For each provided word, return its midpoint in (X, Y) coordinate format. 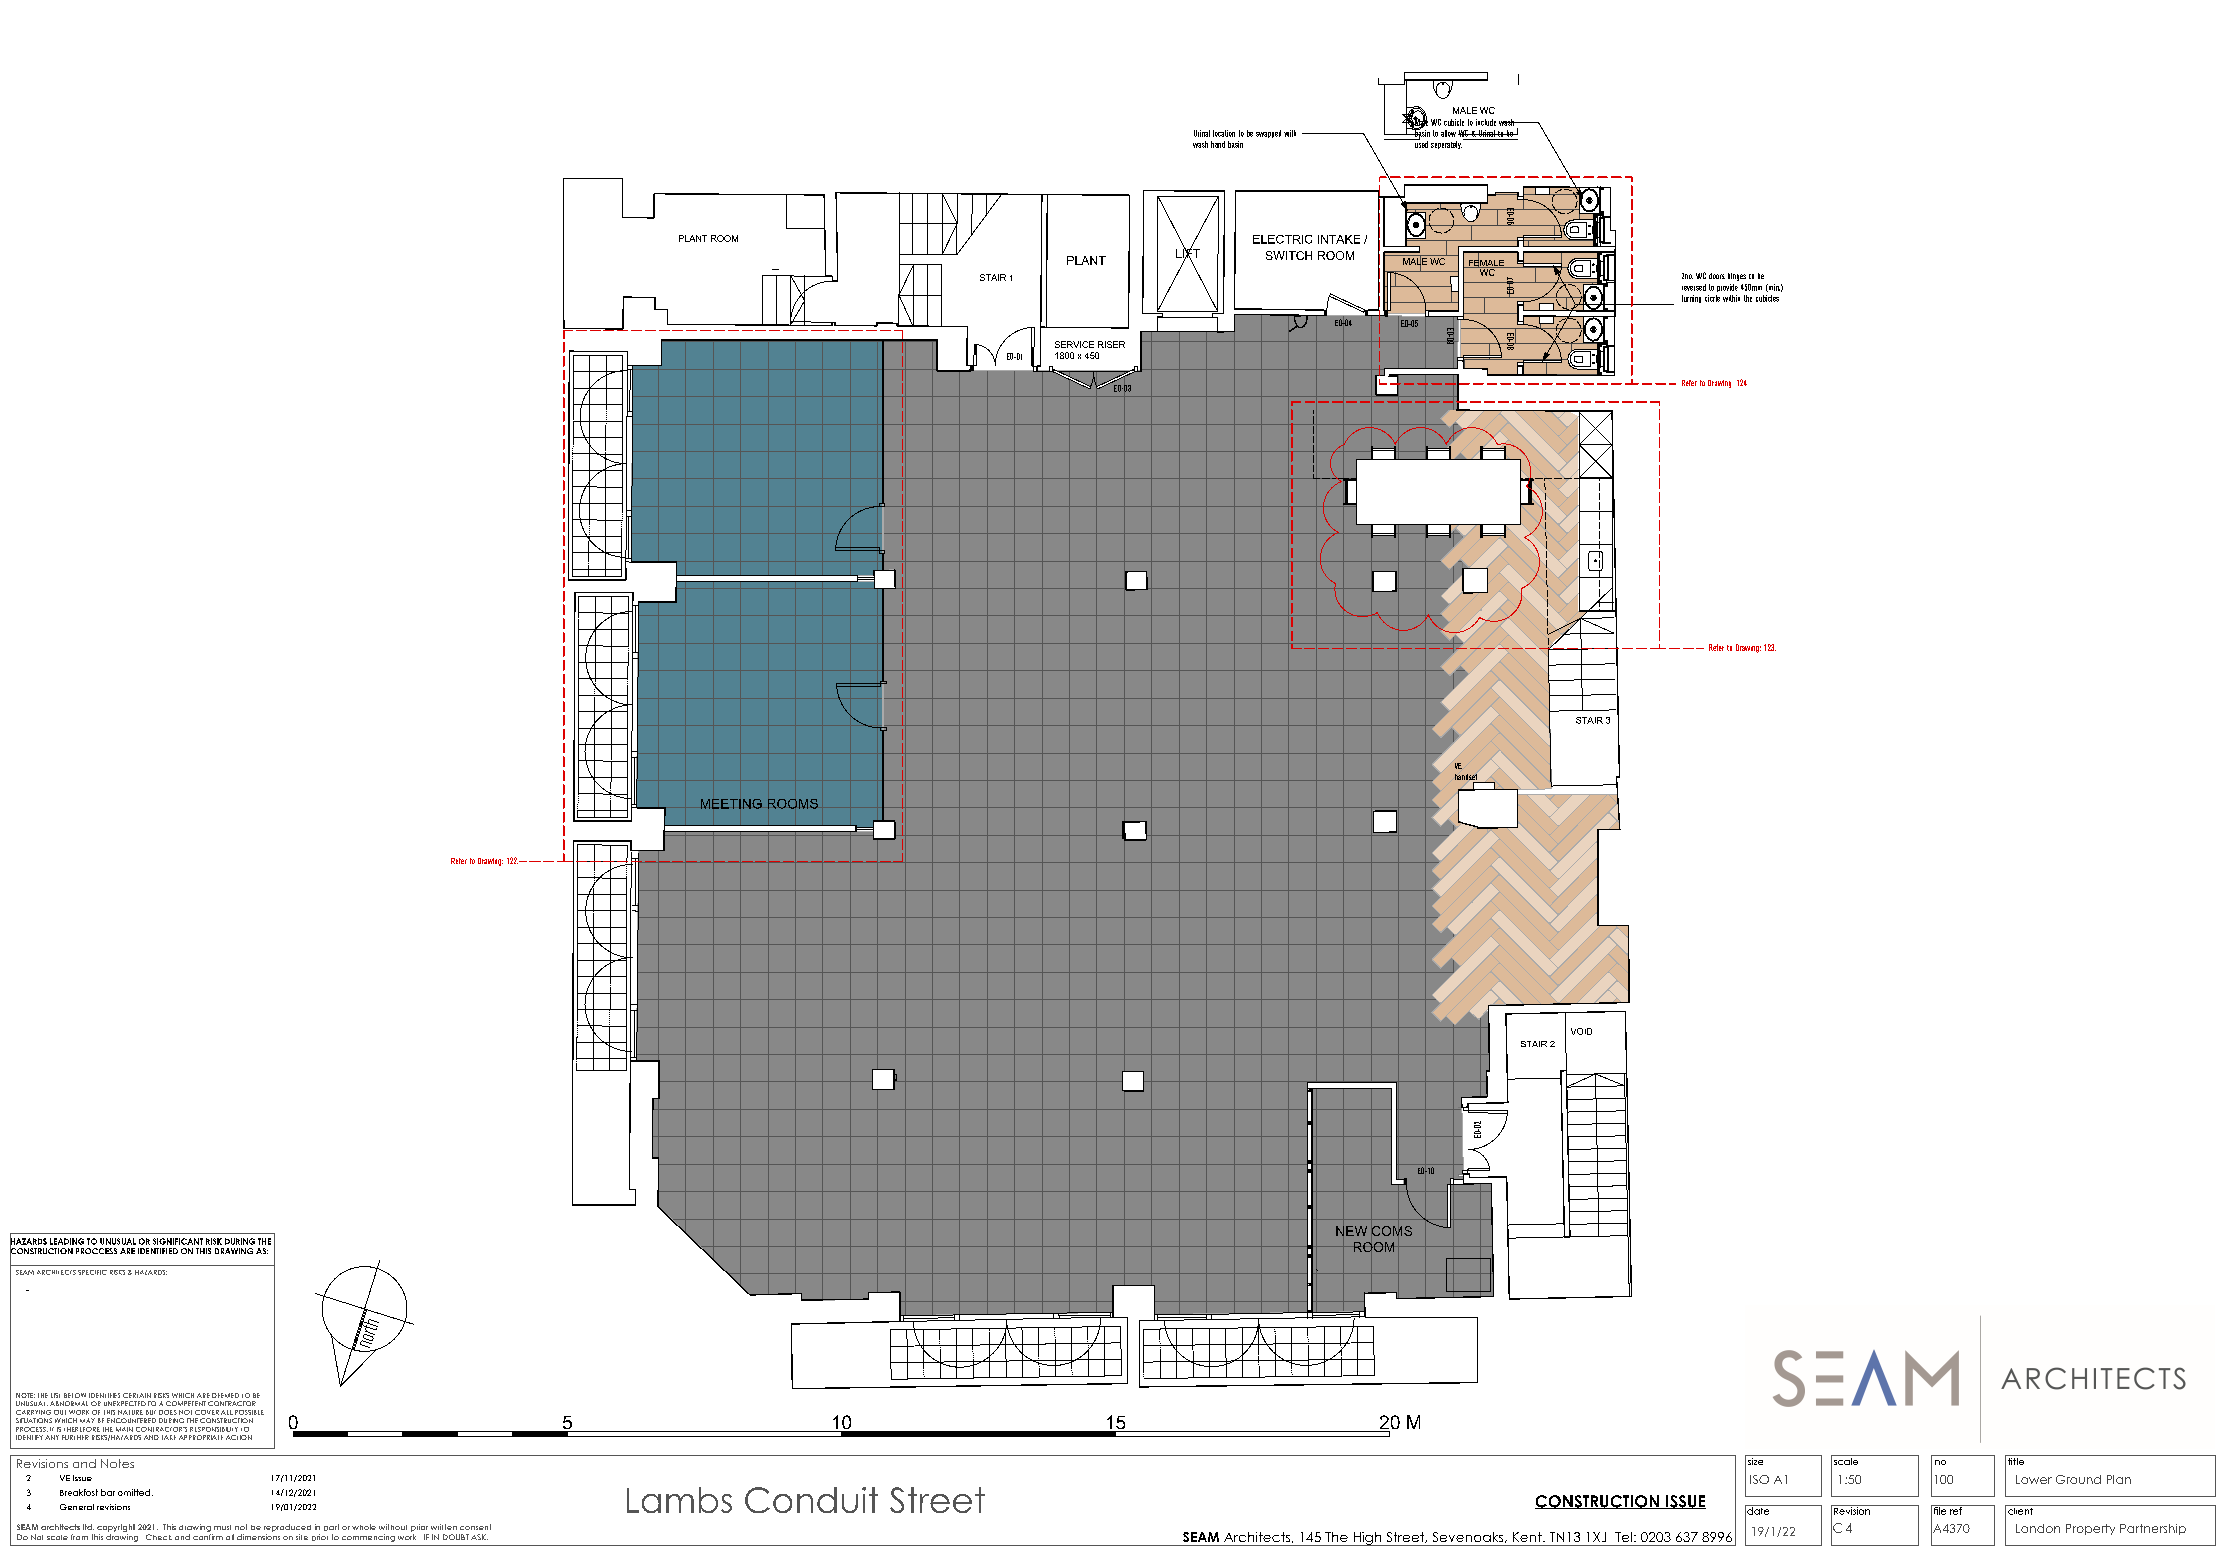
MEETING (731, 804)
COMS (1391, 1231)
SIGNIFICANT (178, 1241)
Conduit (811, 1500)
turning (1691, 299)
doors (1717, 276)
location (1224, 133)
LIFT (1188, 254)
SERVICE (1074, 344)
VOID (1581, 1031)
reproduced (287, 1528)
